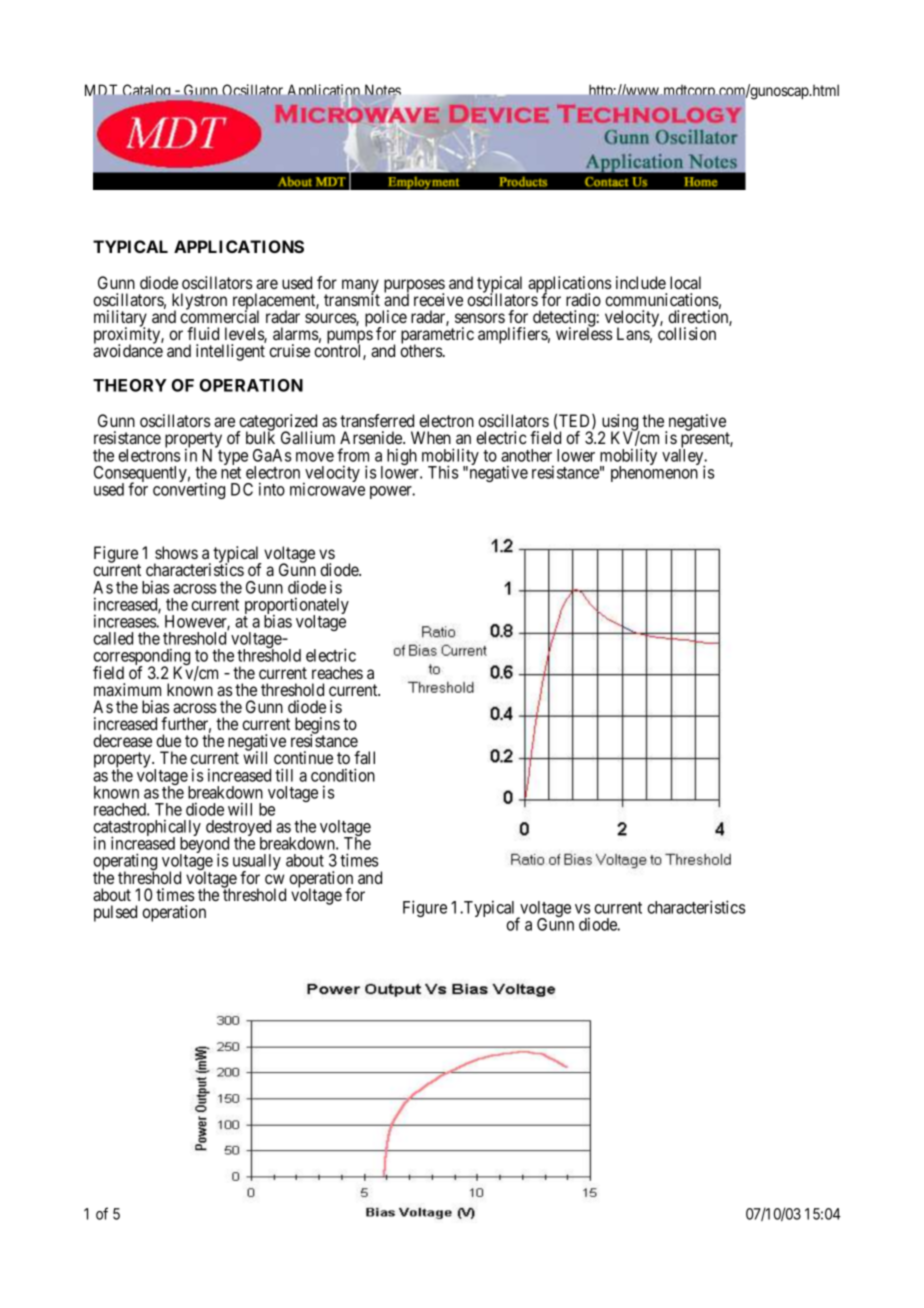 This screenshot has width=924, height=1308. Describe the element at coordinates (176, 552) in the screenshot. I see `shows` at that location.
